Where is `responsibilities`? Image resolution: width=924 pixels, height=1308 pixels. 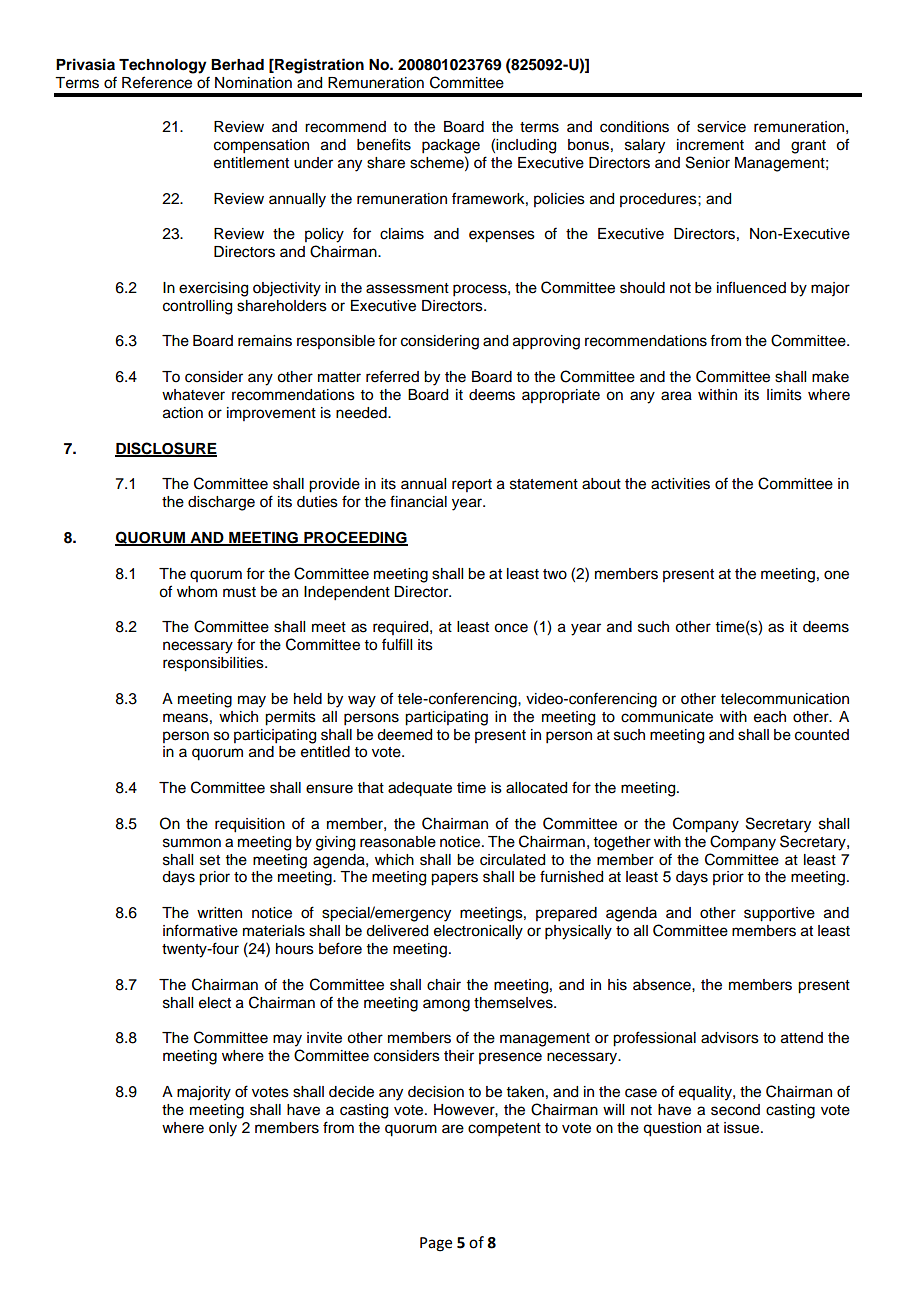
responsibilities is located at coordinates (214, 664).
